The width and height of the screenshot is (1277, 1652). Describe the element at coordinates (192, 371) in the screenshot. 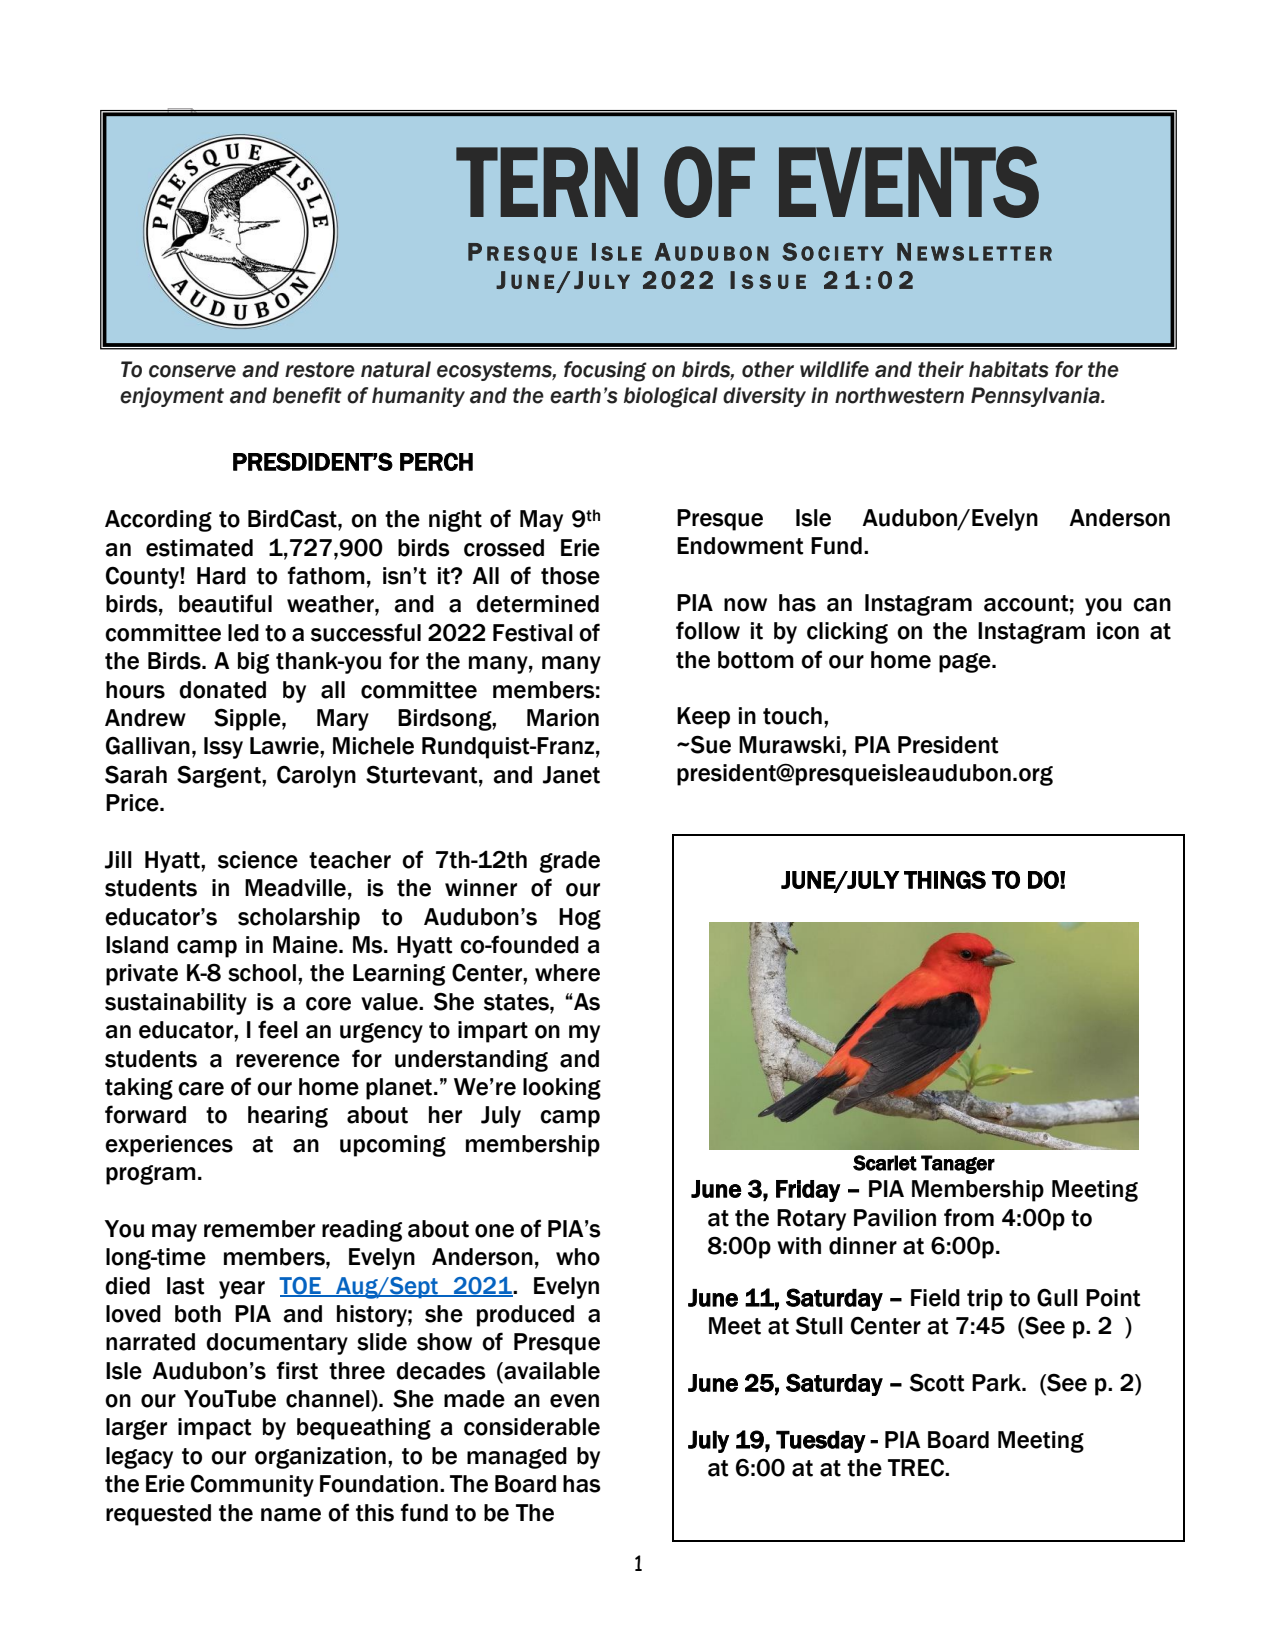

I see `conserve` at that location.
